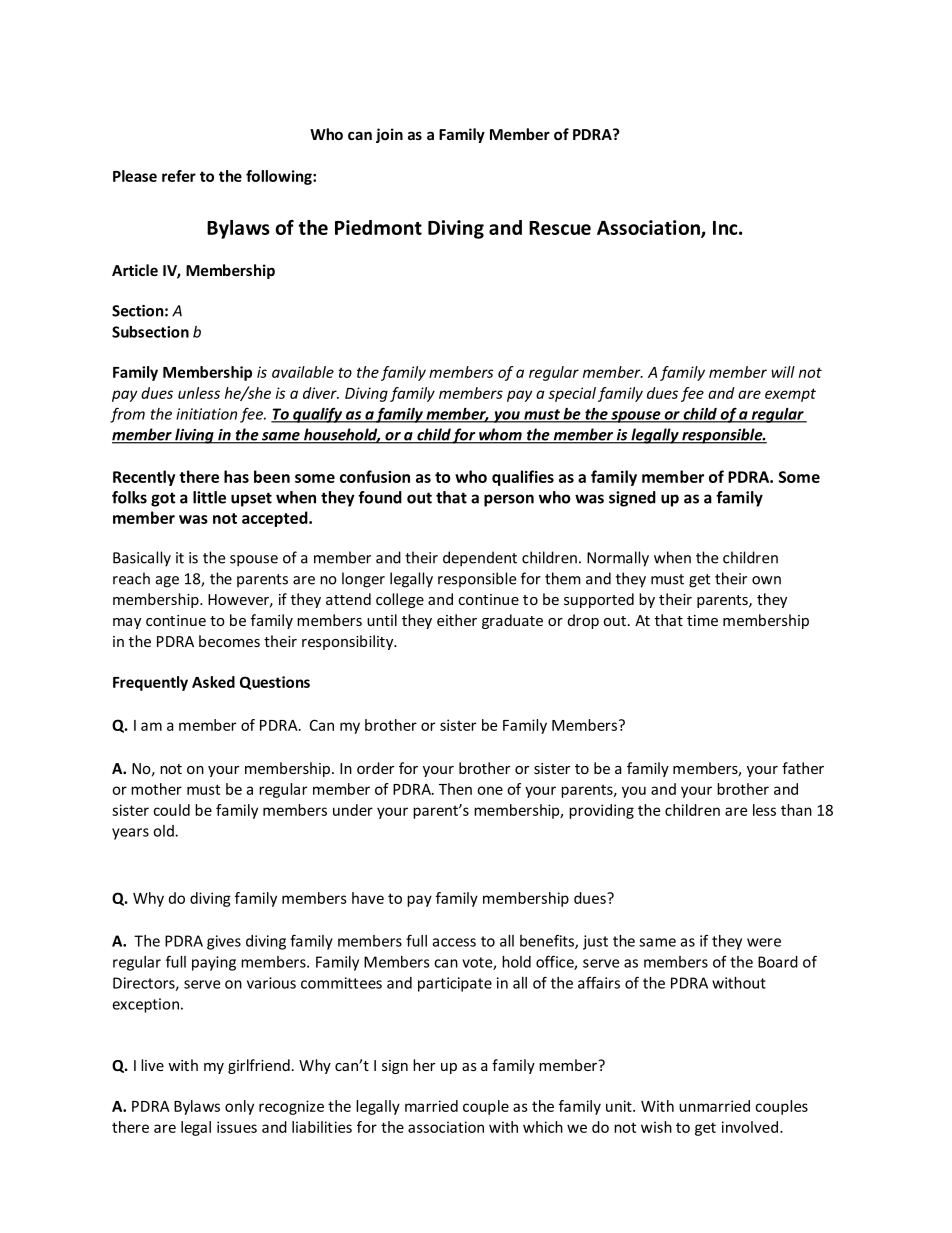 The height and width of the page is (1233, 952). I want to click on join, so click(389, 135).
